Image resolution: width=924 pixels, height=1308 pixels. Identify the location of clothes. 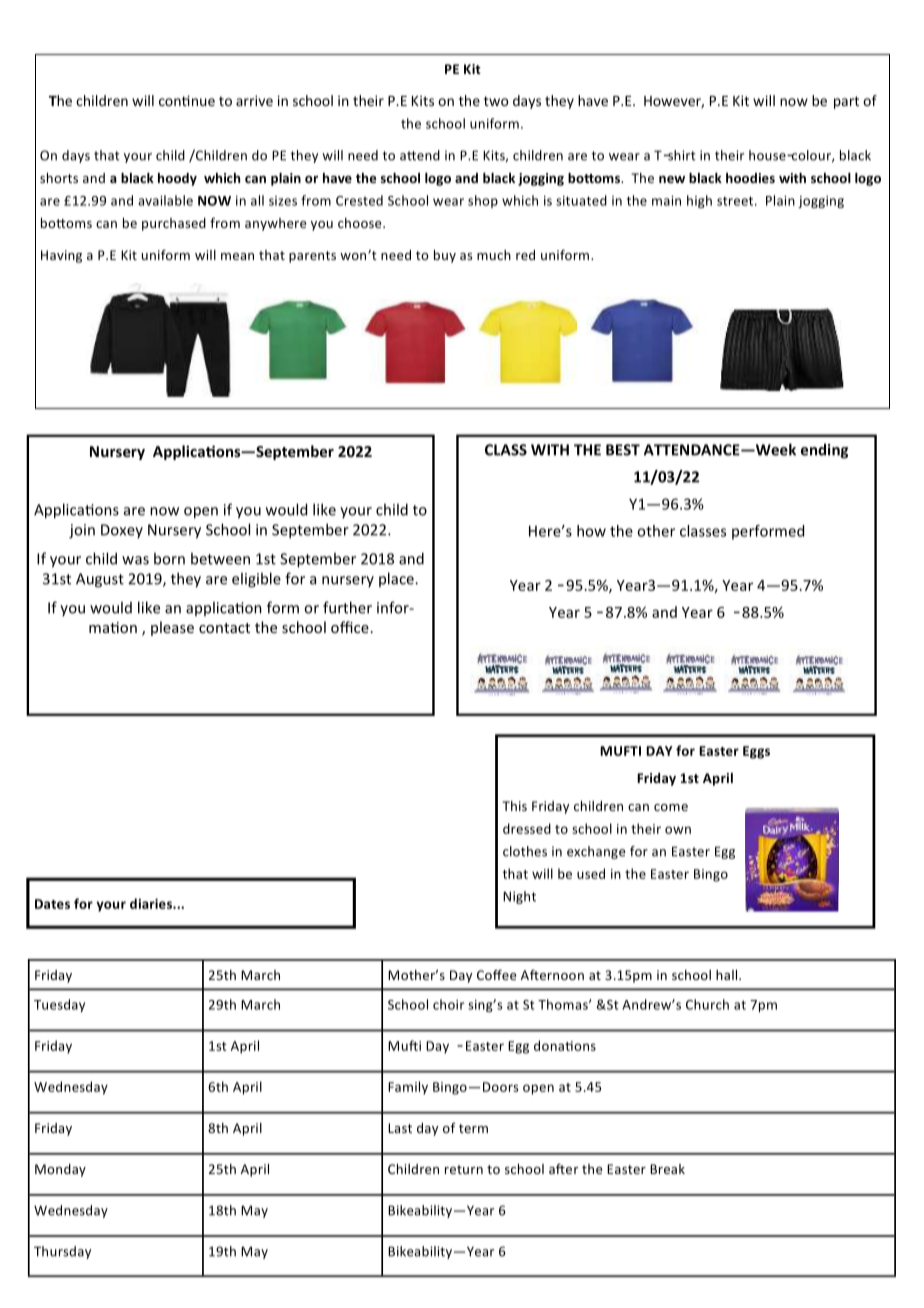
(525, 851).
